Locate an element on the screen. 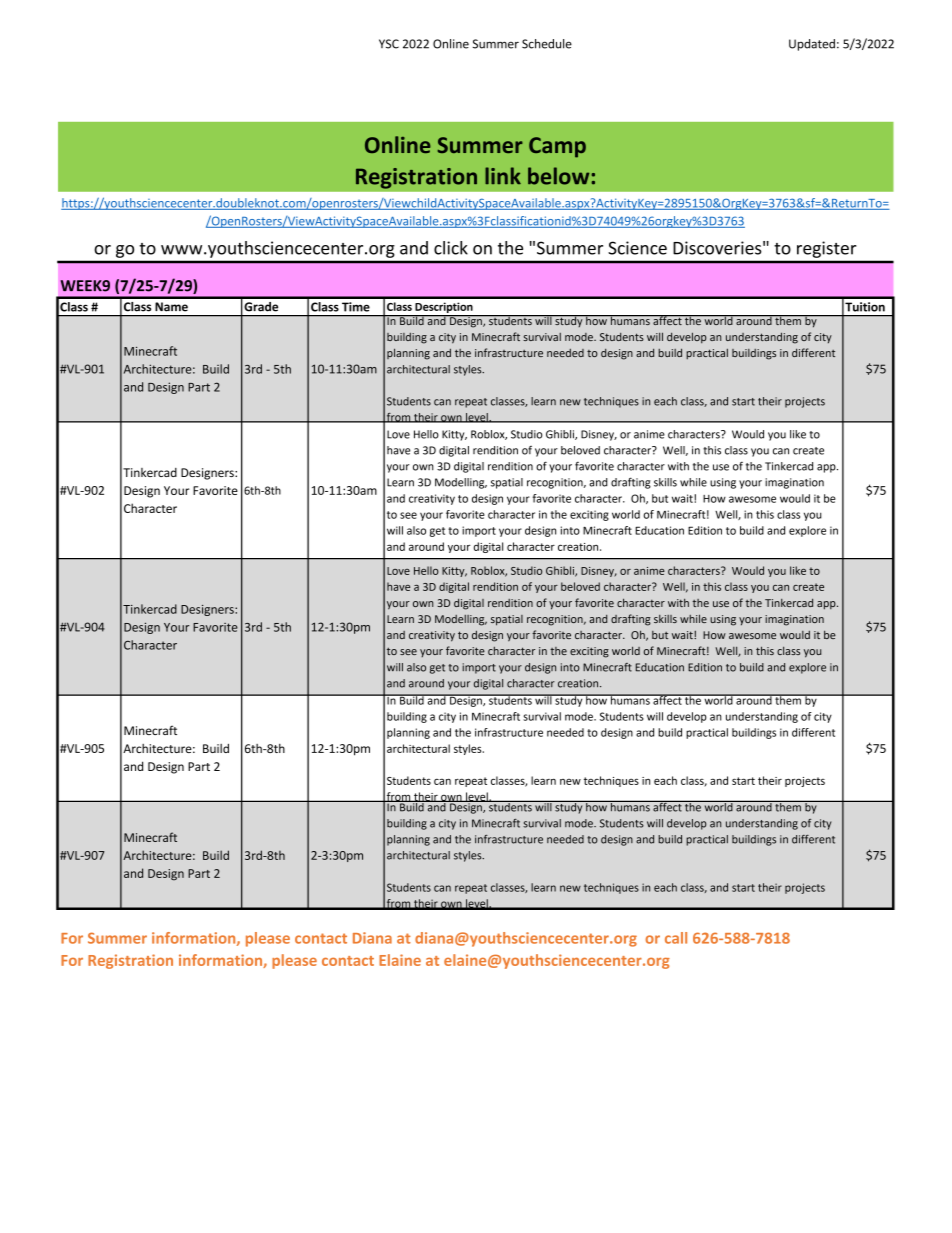 This screenshot has width=952, height=1233. Updated is located at coordinates (812, 45).
